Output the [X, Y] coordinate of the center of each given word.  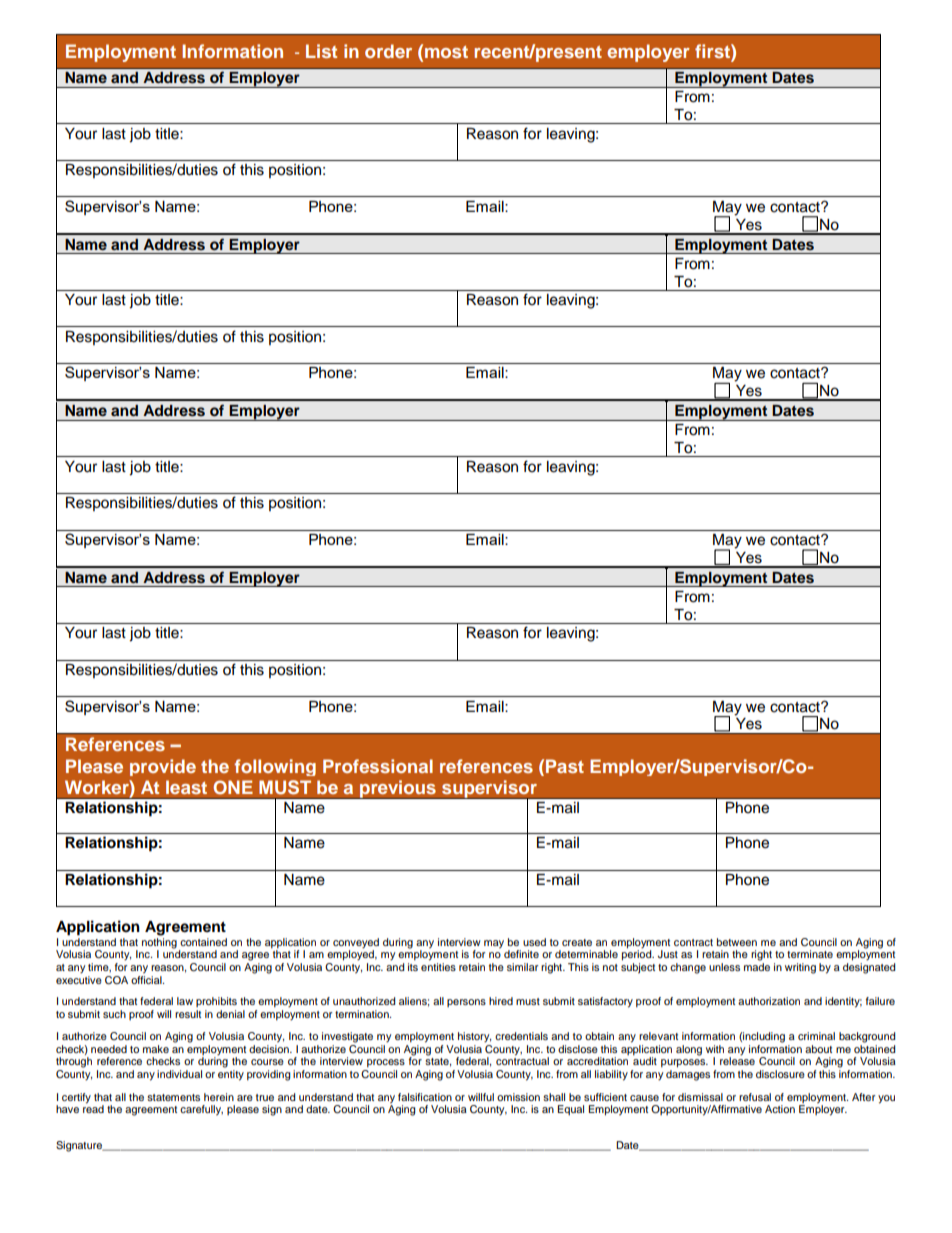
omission [518, 1097]
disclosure [780, 1074]
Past [565, 766]
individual [179, 1074]
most [446, 52]
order [388, 51]
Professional [378, 766]
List [321, 51]
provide [163, 767]
